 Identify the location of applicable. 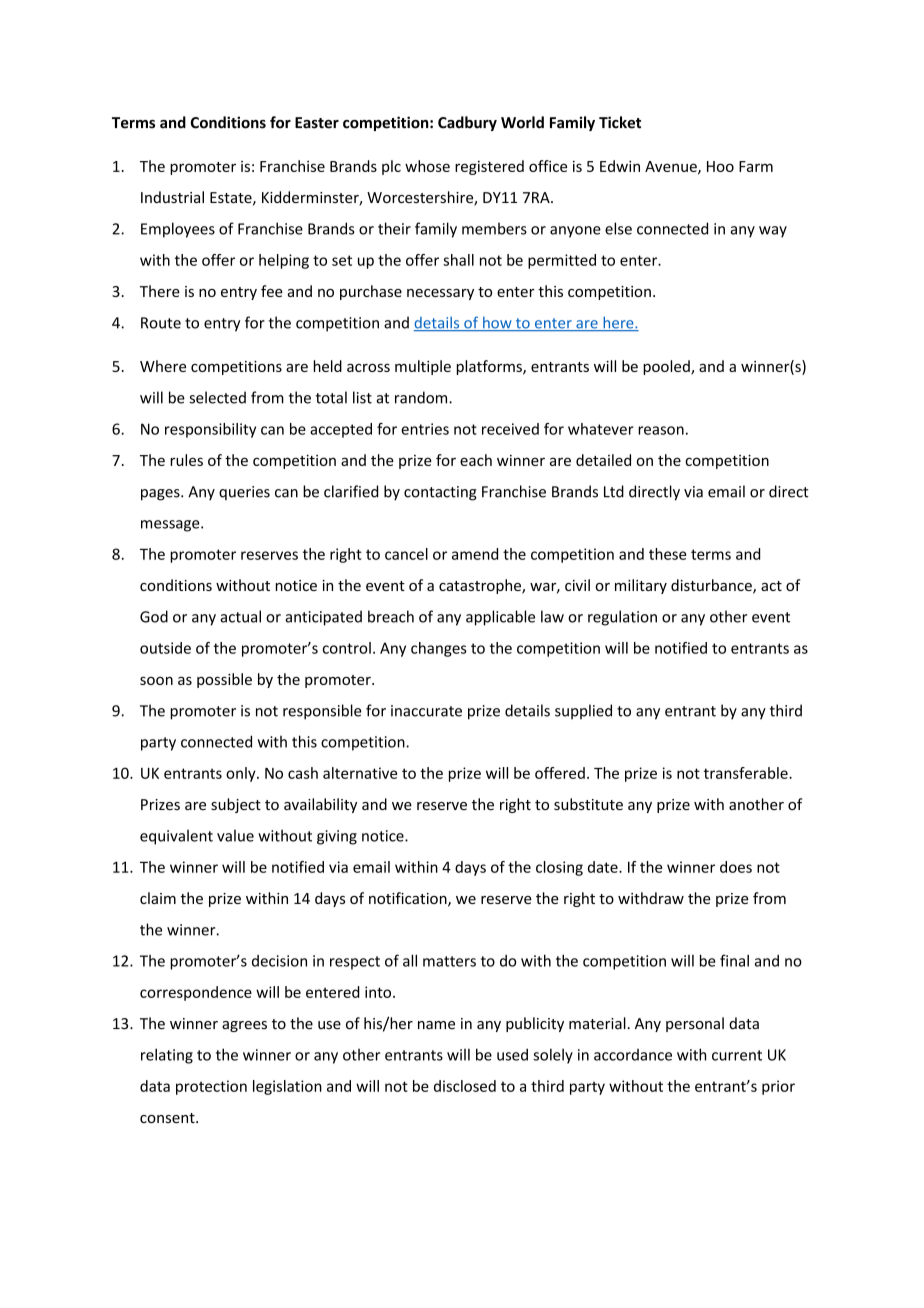
(500, 618).
